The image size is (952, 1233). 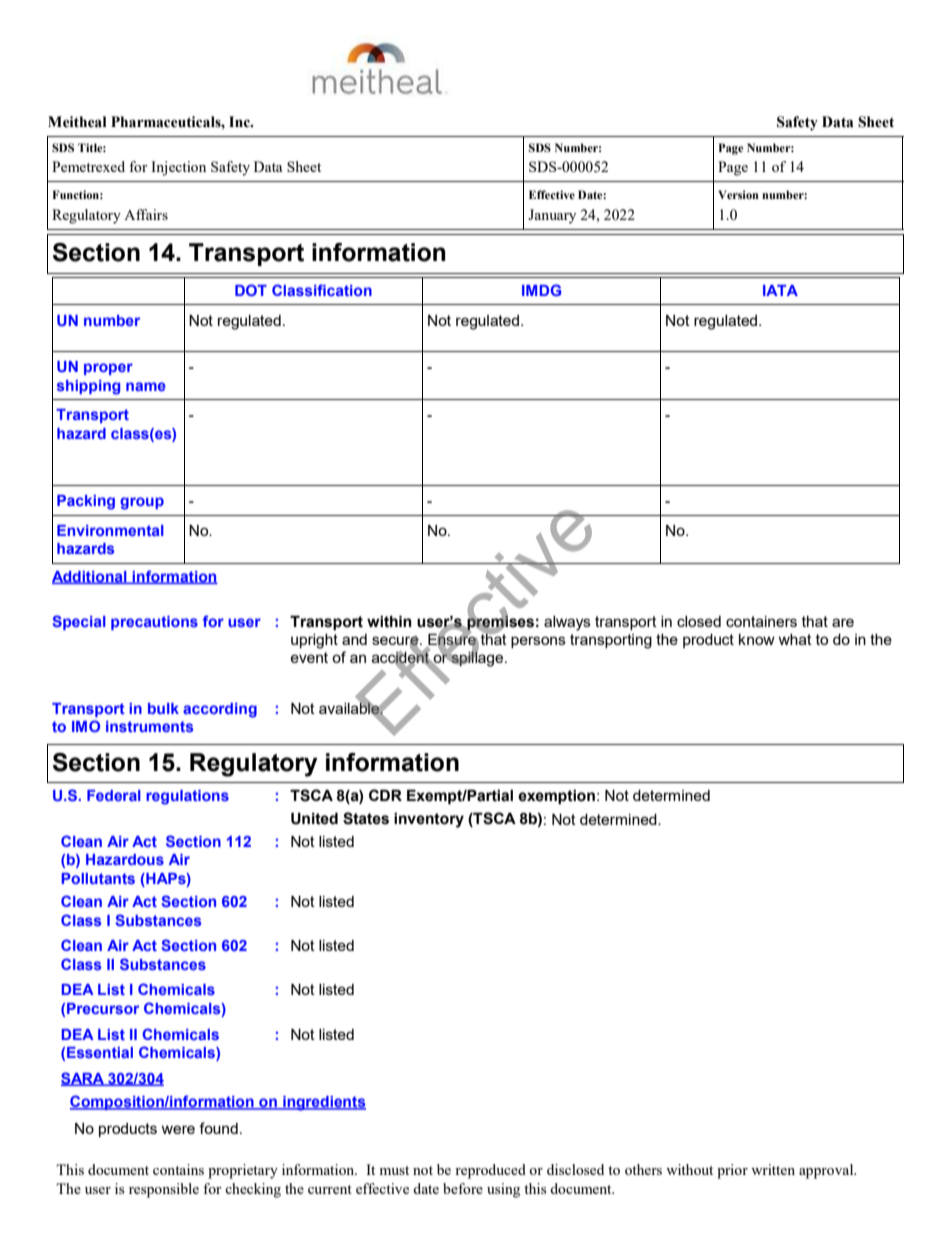 What do you see at coordinates (178, 168) in the document?
I see `Injection` at bounding box center [178, 168].
